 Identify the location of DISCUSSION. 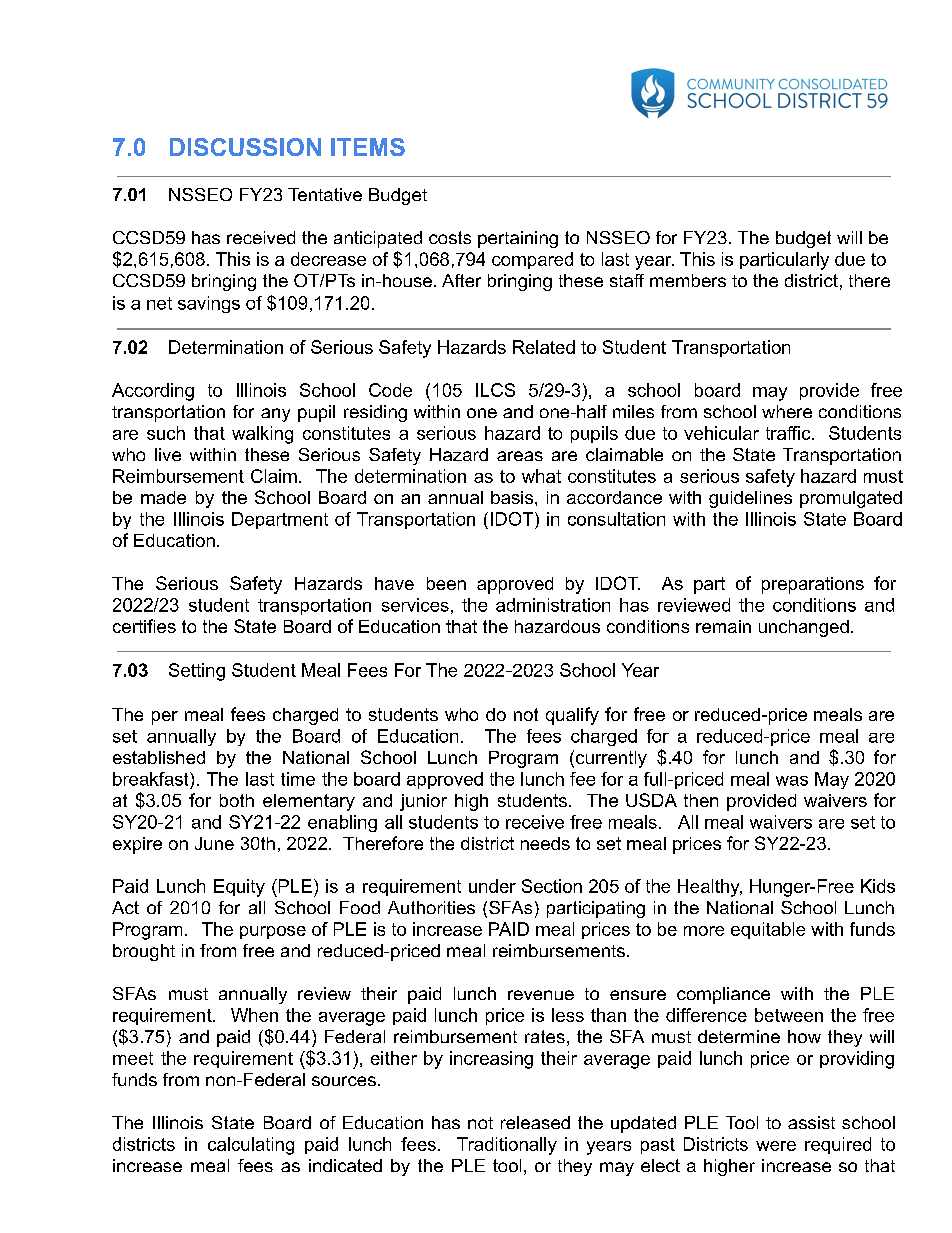
(245, 147).
